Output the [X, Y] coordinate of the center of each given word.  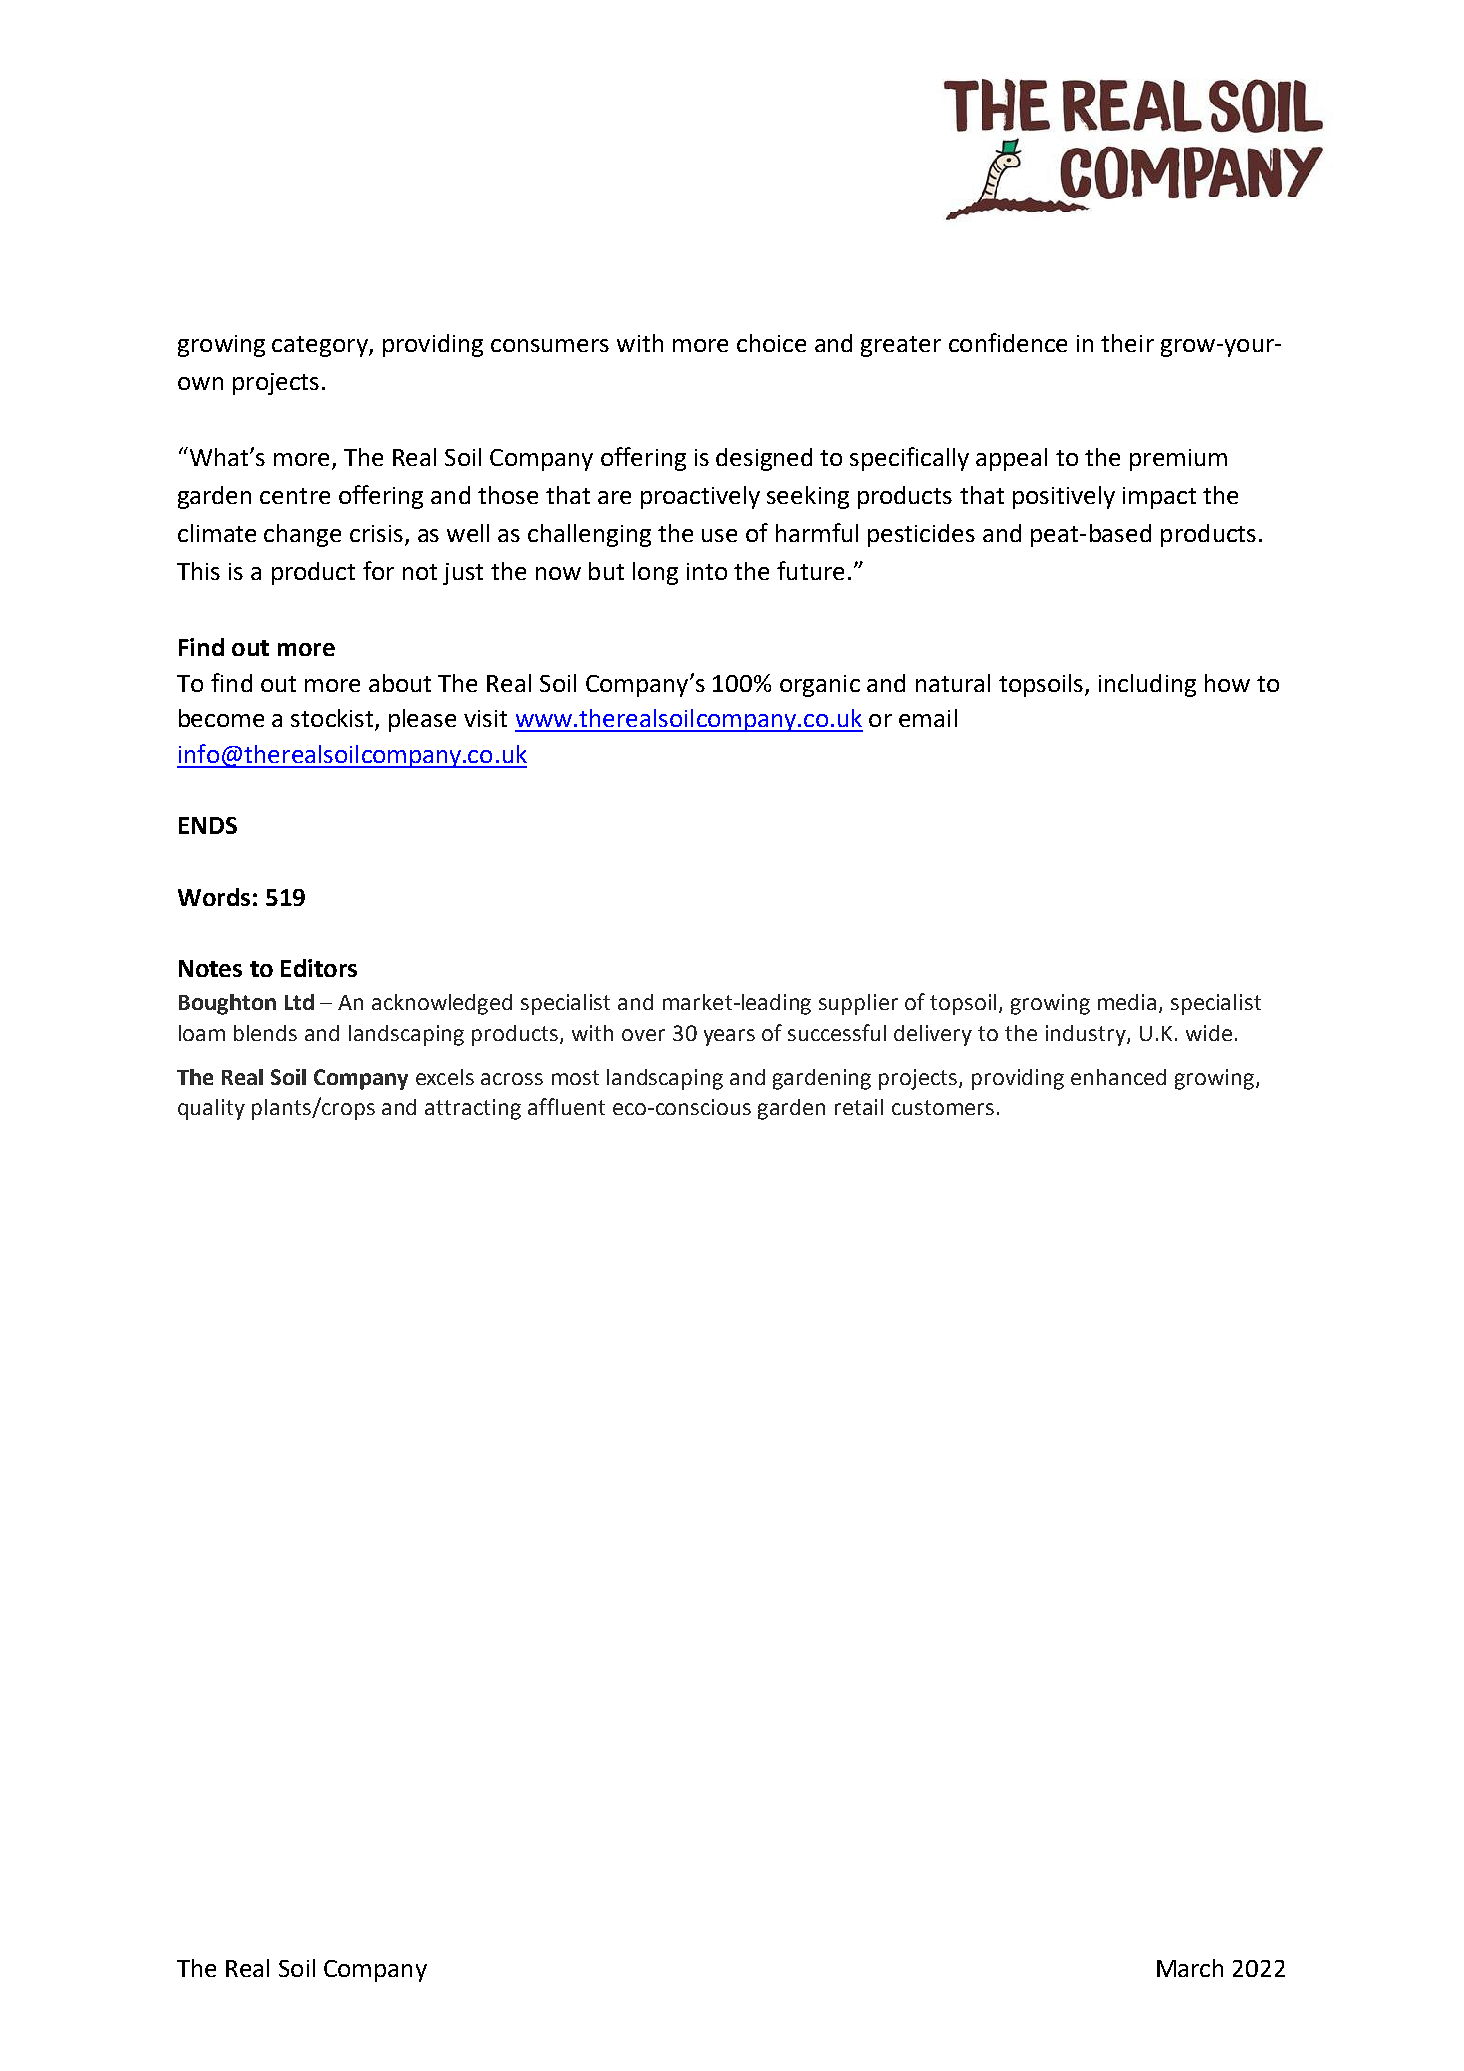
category [321, 346]
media [1129, 1003]
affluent [566, 1106]
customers [943, 1107]
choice [771, 343]
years [729, 1037]
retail [859, 1107]
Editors [319, 968]
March [1190, 1968]
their [1127, 343]
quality [211, 1109]
